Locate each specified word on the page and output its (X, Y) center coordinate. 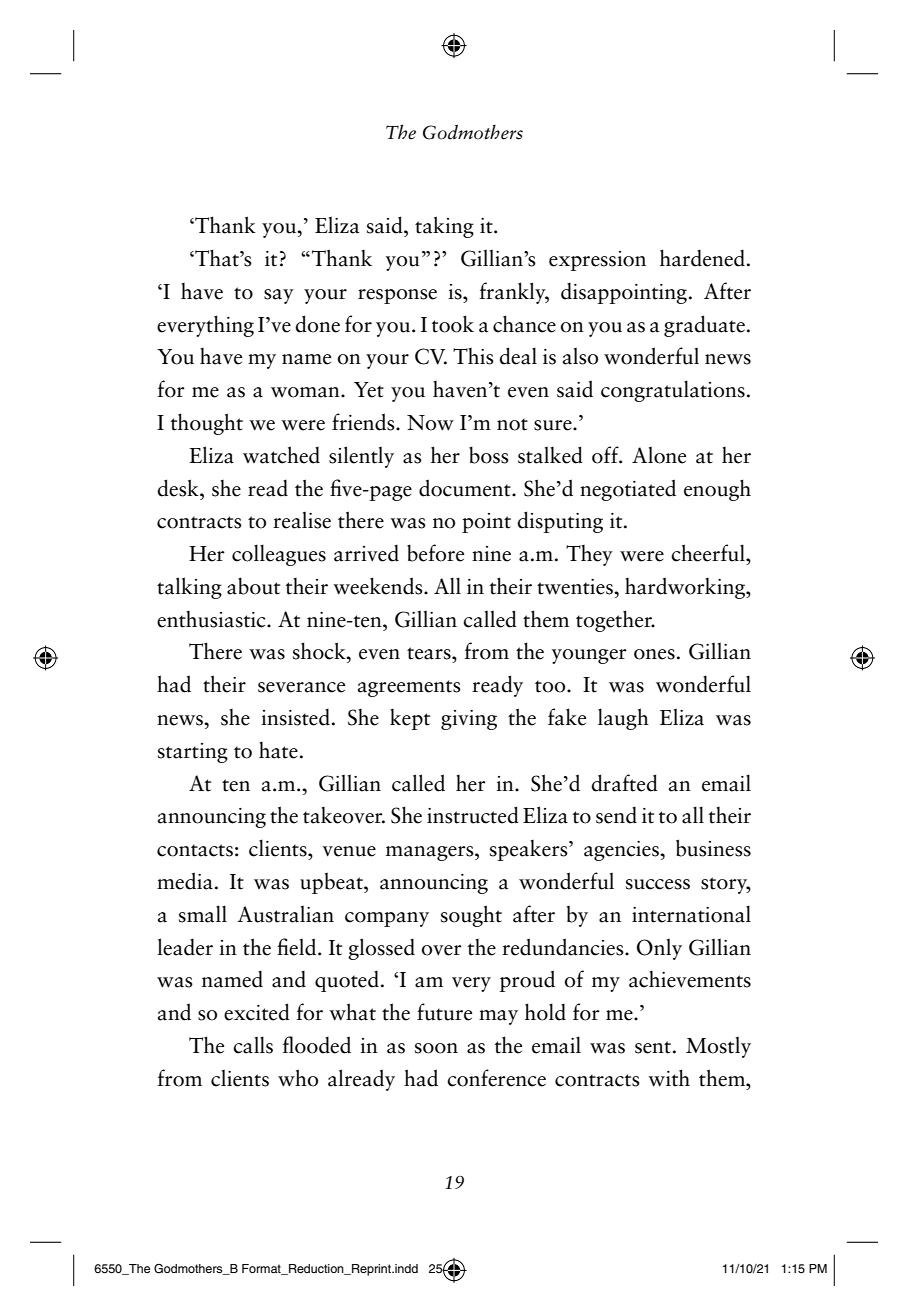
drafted (624, 783)
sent (653, 1047)
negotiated (628, 490)
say (279, 296)
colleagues (279, 555)
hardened (702, 258)
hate (278, 750)
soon (436, 1048)
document (466, 488)
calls (253, 1045)
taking (444, 227)
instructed (473, 815)
